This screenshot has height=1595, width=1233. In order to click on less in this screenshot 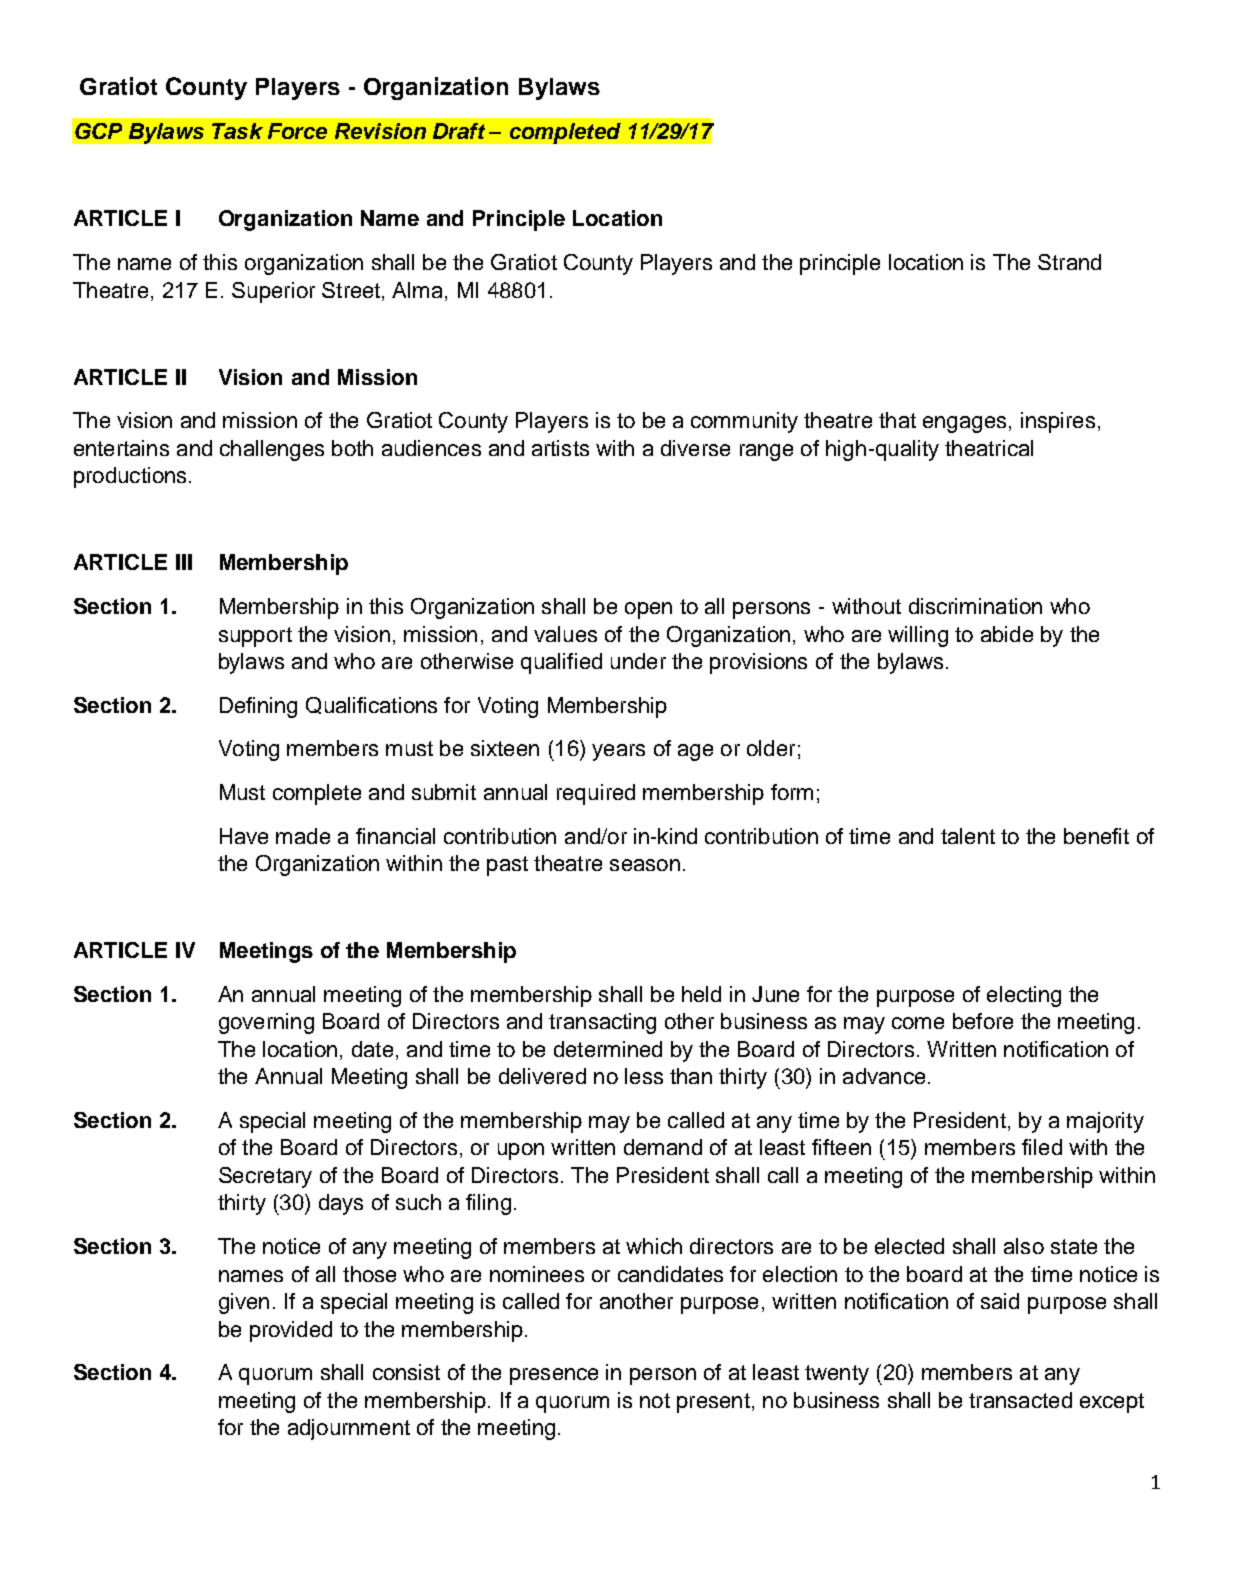, I will do `click(644, 1076)`.
